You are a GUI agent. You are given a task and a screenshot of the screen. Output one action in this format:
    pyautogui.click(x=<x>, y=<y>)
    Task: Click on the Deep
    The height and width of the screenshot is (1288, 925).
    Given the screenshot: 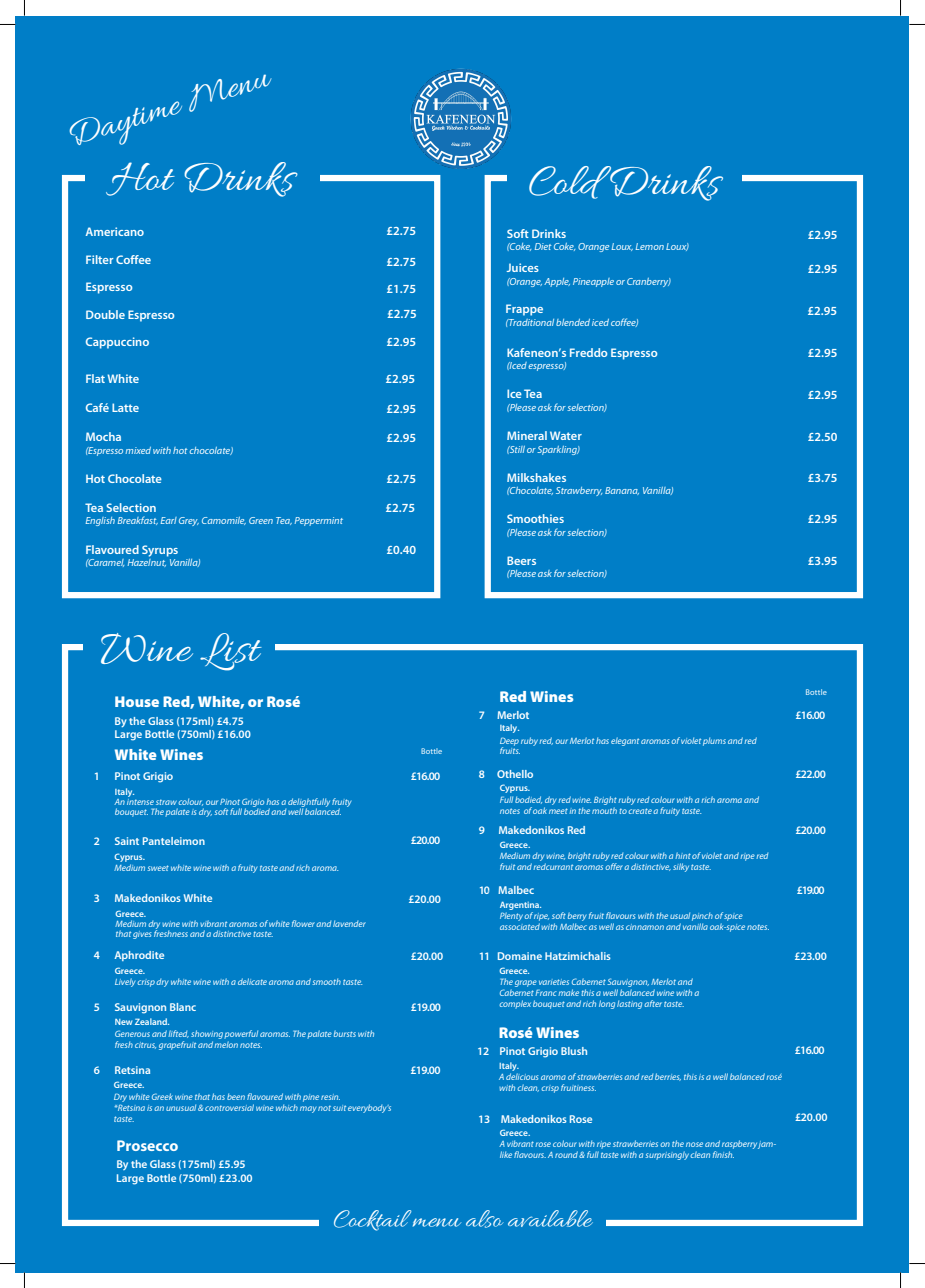 What is the action you would take?
    pyautogui.click(x=509, y=742)
